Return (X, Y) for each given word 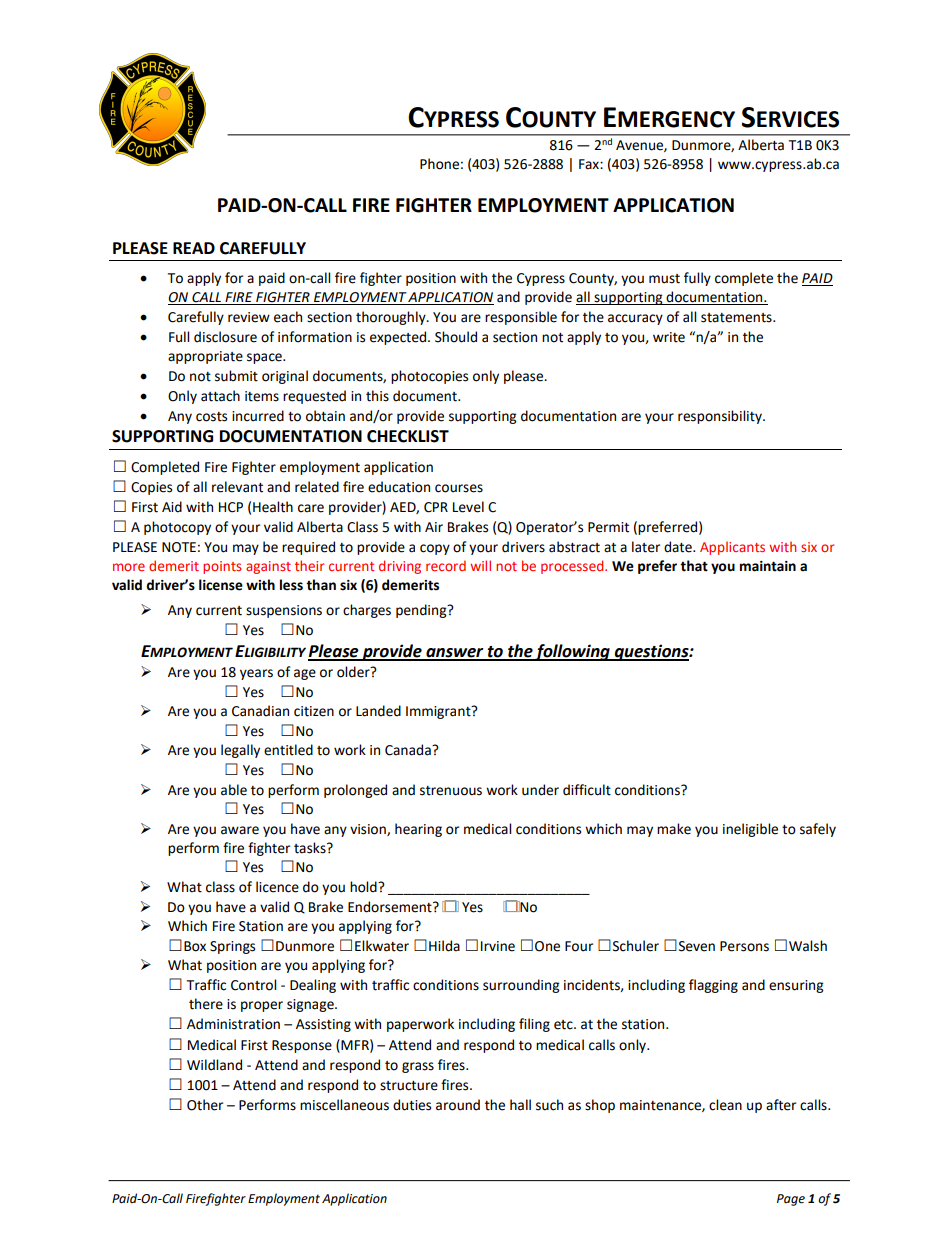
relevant (237, 487)
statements (737, 318)
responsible (521, 318)
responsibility (721, 417)
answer (455, 654)
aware (240, 830)
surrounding (521, 986)
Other (205, 1105)
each (288, 317)
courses (459, 488)
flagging (713, 986)
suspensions (284, 611)
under (540, 790)
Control (253, 985)
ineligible (750, 830)
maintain (768, 566)
